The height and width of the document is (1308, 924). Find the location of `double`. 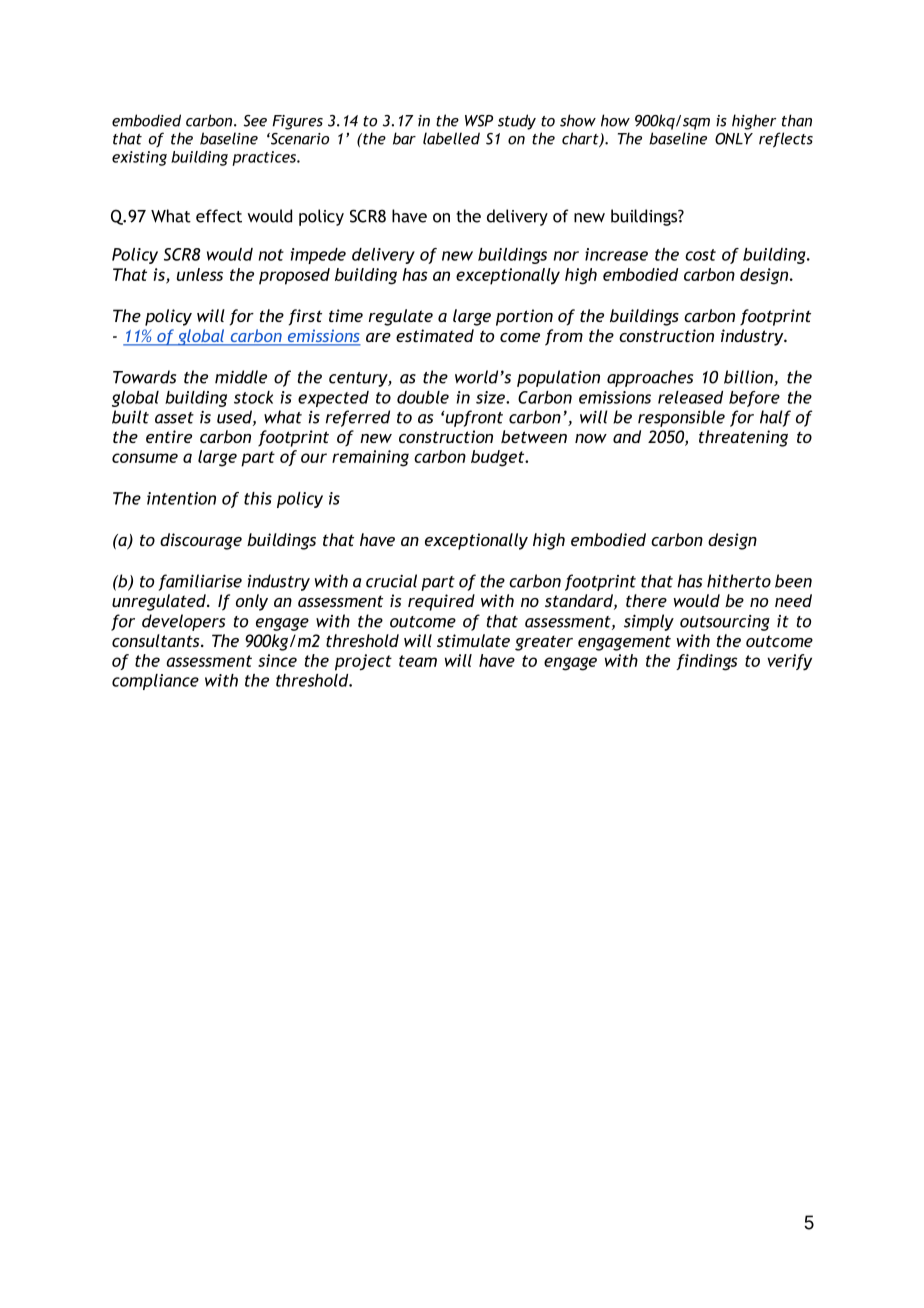

double is located at coordinates (423, 397).
